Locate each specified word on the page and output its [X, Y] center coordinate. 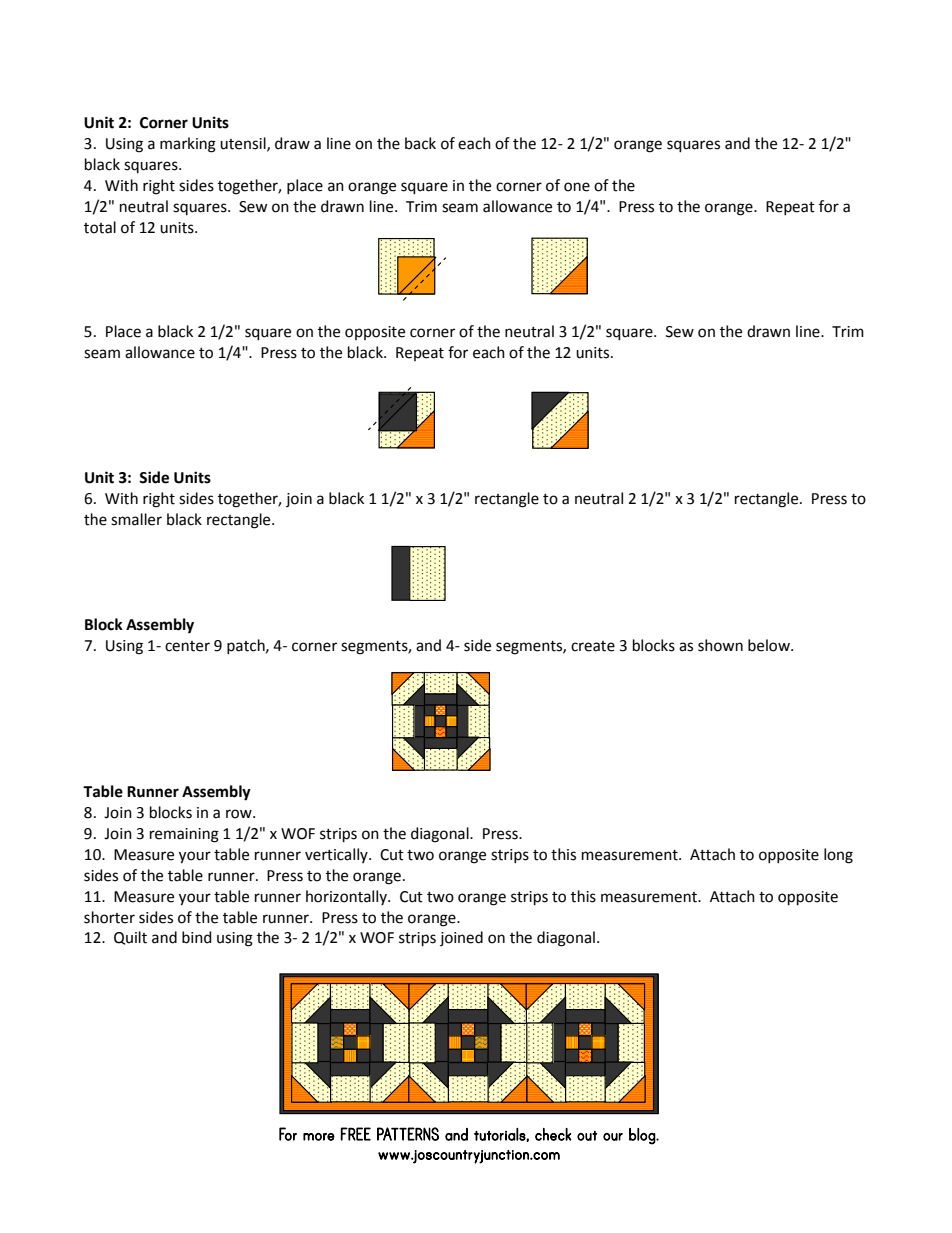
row [240, 814]
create [593, 646]
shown [720, 645]
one [577, 187]
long [838, 856]
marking [188, 145]
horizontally [347, 897]
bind [197, 937]
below [770, 645]
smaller [136, 519]
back [420, 143]
